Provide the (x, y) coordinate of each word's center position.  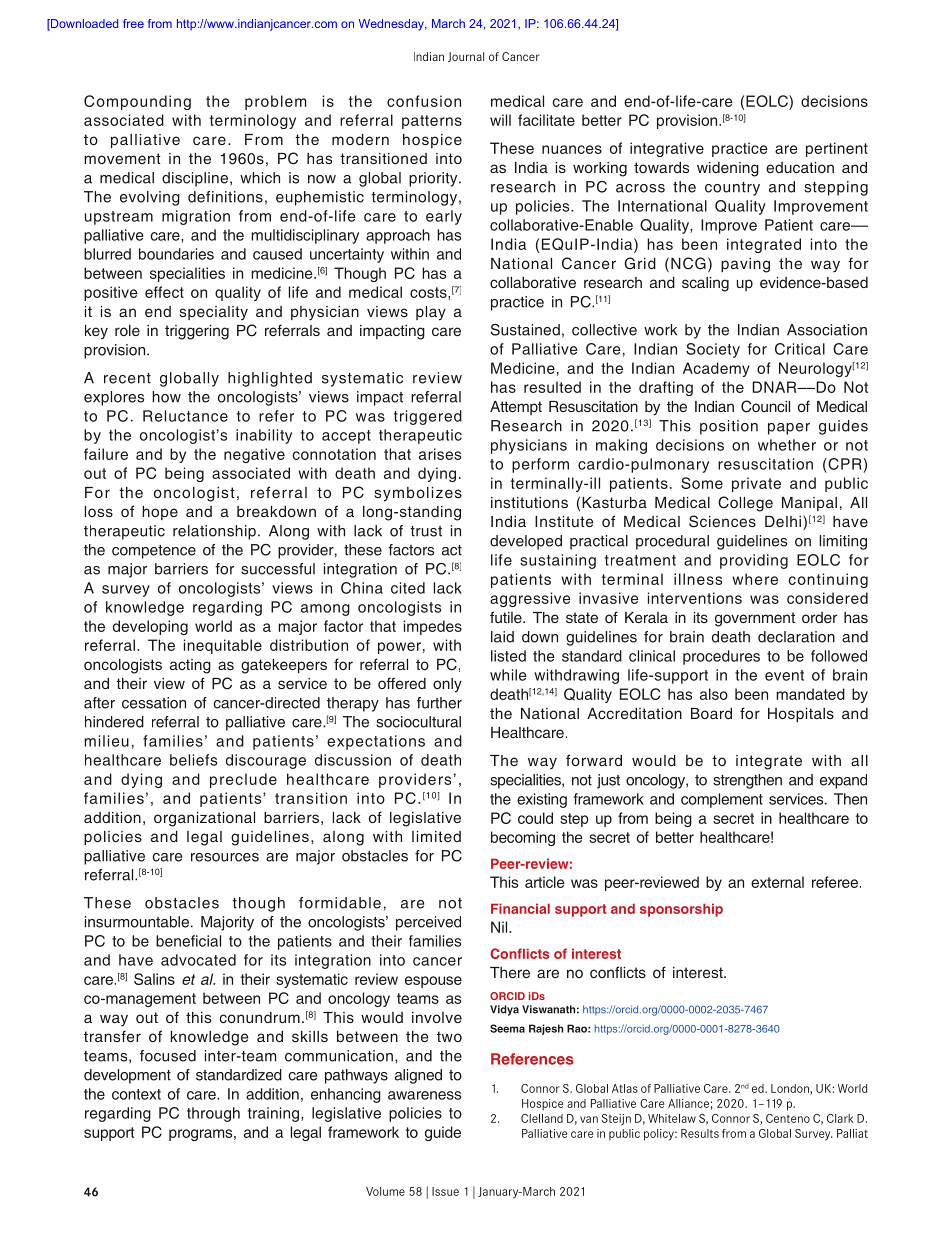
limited (436, 836)
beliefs (193, 760)
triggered (428, 417)
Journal (466, 57)
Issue (445, 1191)
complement (722, 800)
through (213, 1114)
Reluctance (185, 416)
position (729, 427)
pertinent (837, 149)
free (133, 23)
